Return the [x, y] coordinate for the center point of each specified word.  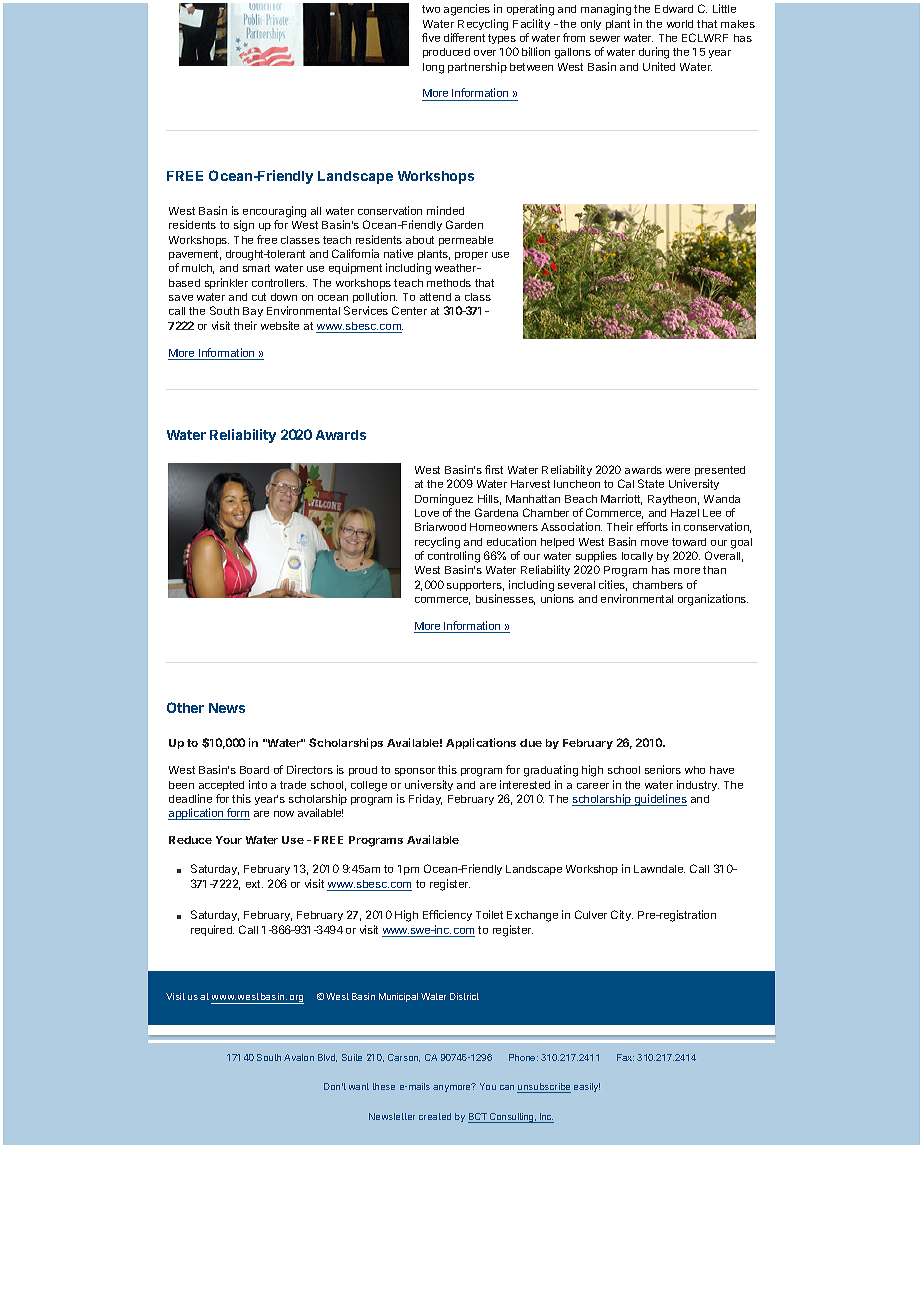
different [464, 37]
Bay [253, 312]
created [435, 1116]
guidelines [659, 800]
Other [185, 707]
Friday [425, 799]
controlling [454, 558]
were [678, 471]
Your [229, 840]
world [680, 24]
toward [689, 542]
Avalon [299, 1057]
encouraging [274, 212]
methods [449, 283]
